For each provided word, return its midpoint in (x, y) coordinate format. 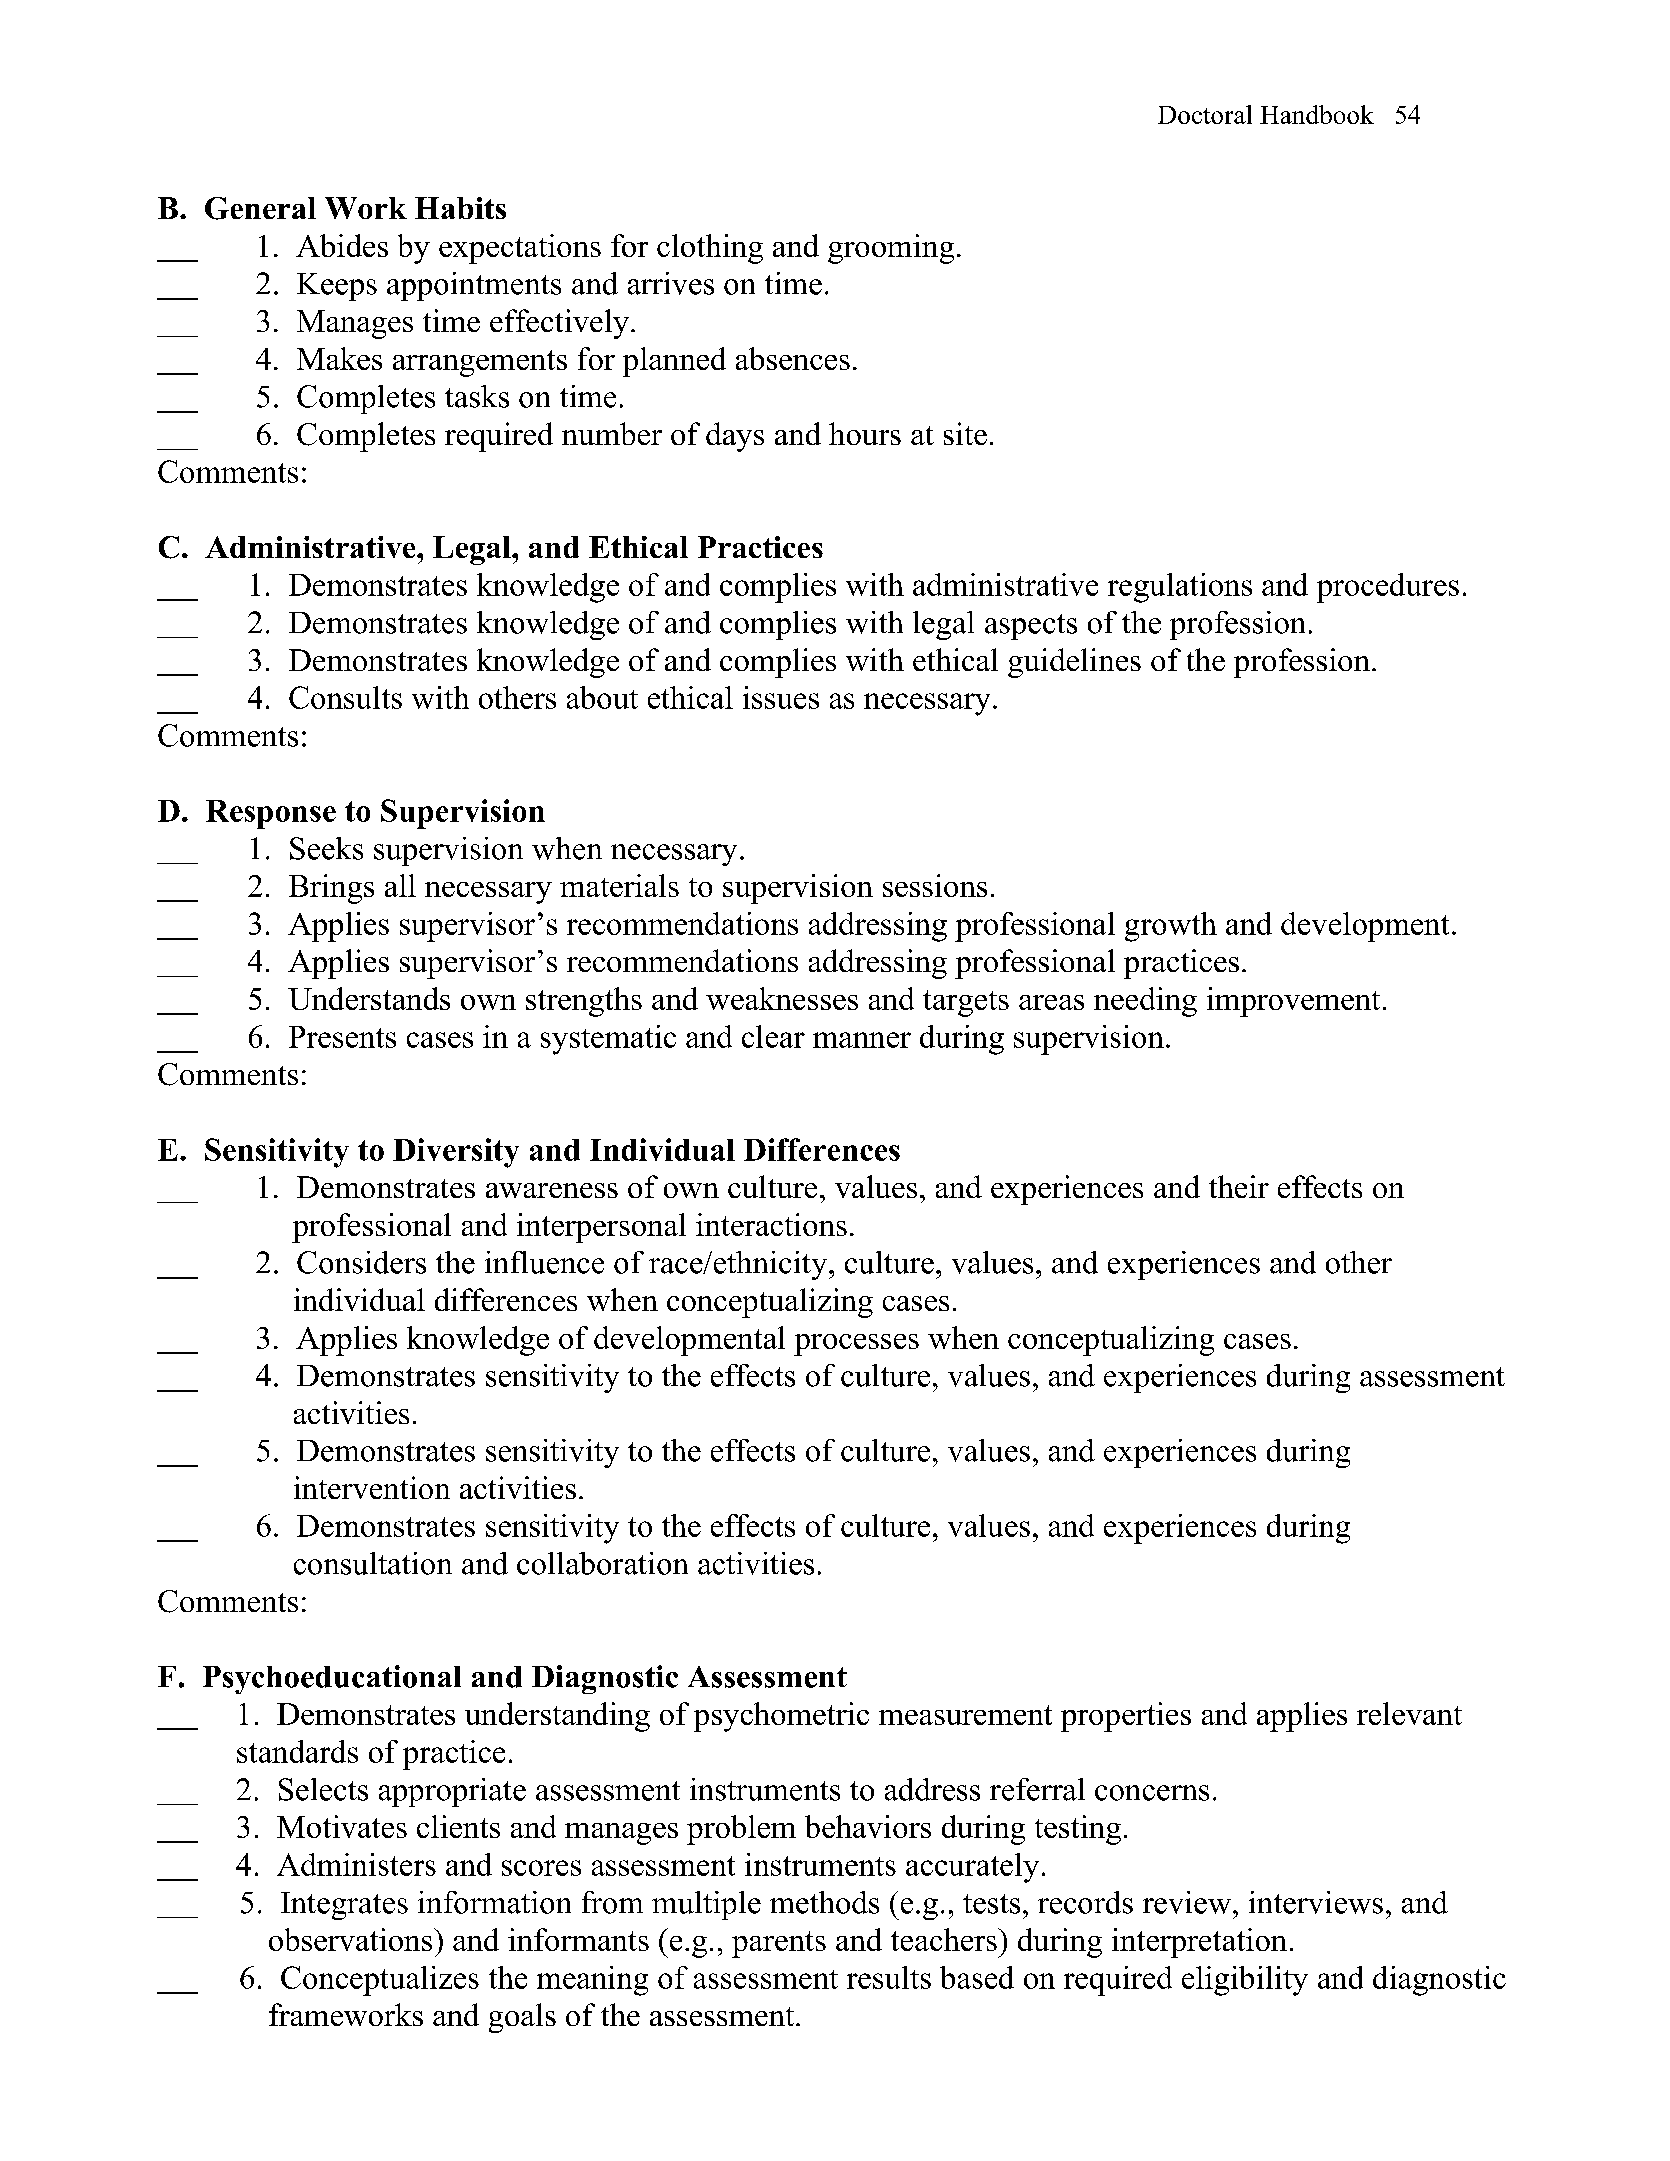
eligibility (1245, 1981)
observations (352, 1939)
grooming (891, 249)
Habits (460, 208)
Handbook (1317, 114)
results (889, 1977)
